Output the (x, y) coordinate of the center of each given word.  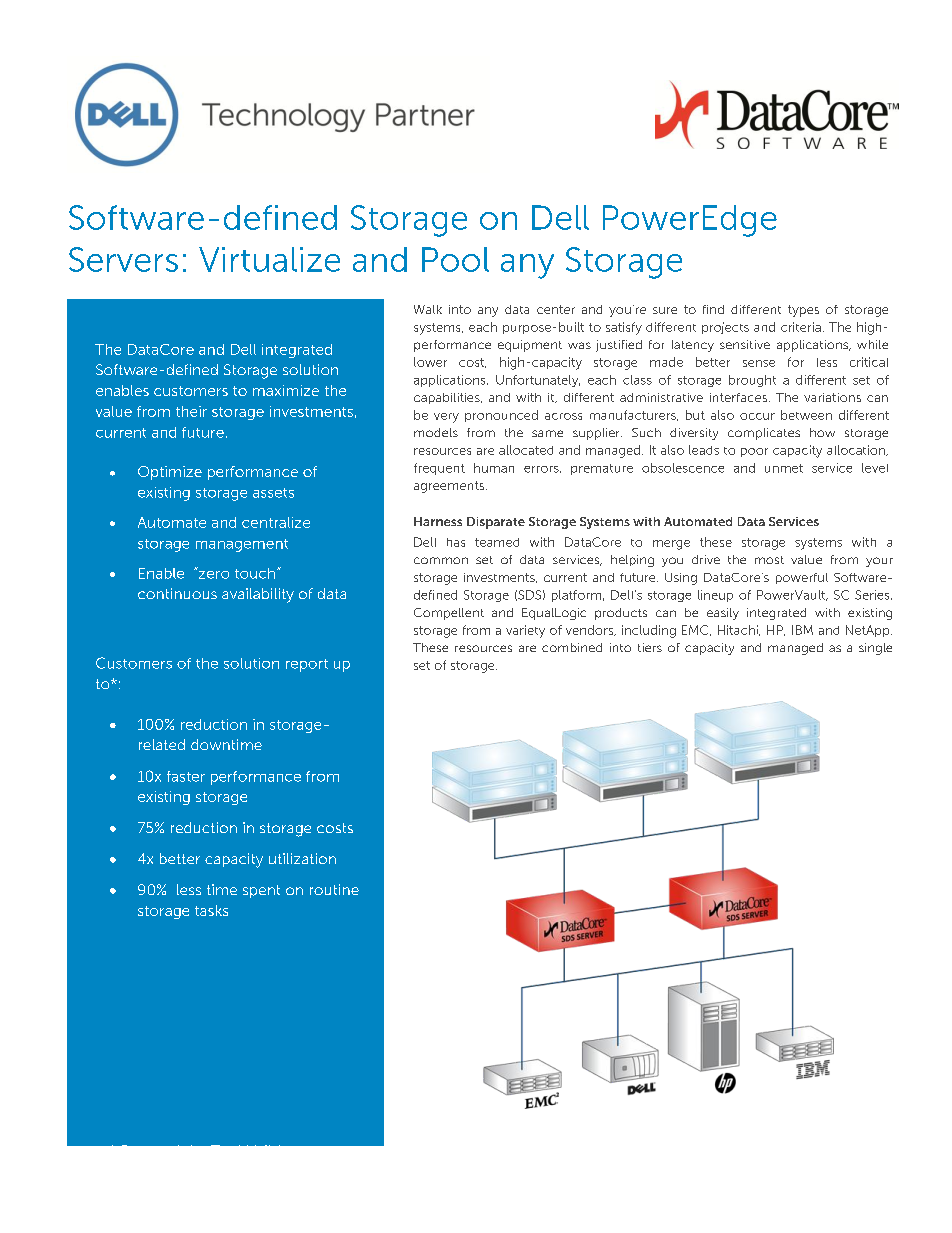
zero (214, 575)
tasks (211, 910)
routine (334, 889)
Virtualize (269, 259)
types (803, 311)
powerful (802, 578)
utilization (302, 858)
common (441, 560)
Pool (455, 259)
